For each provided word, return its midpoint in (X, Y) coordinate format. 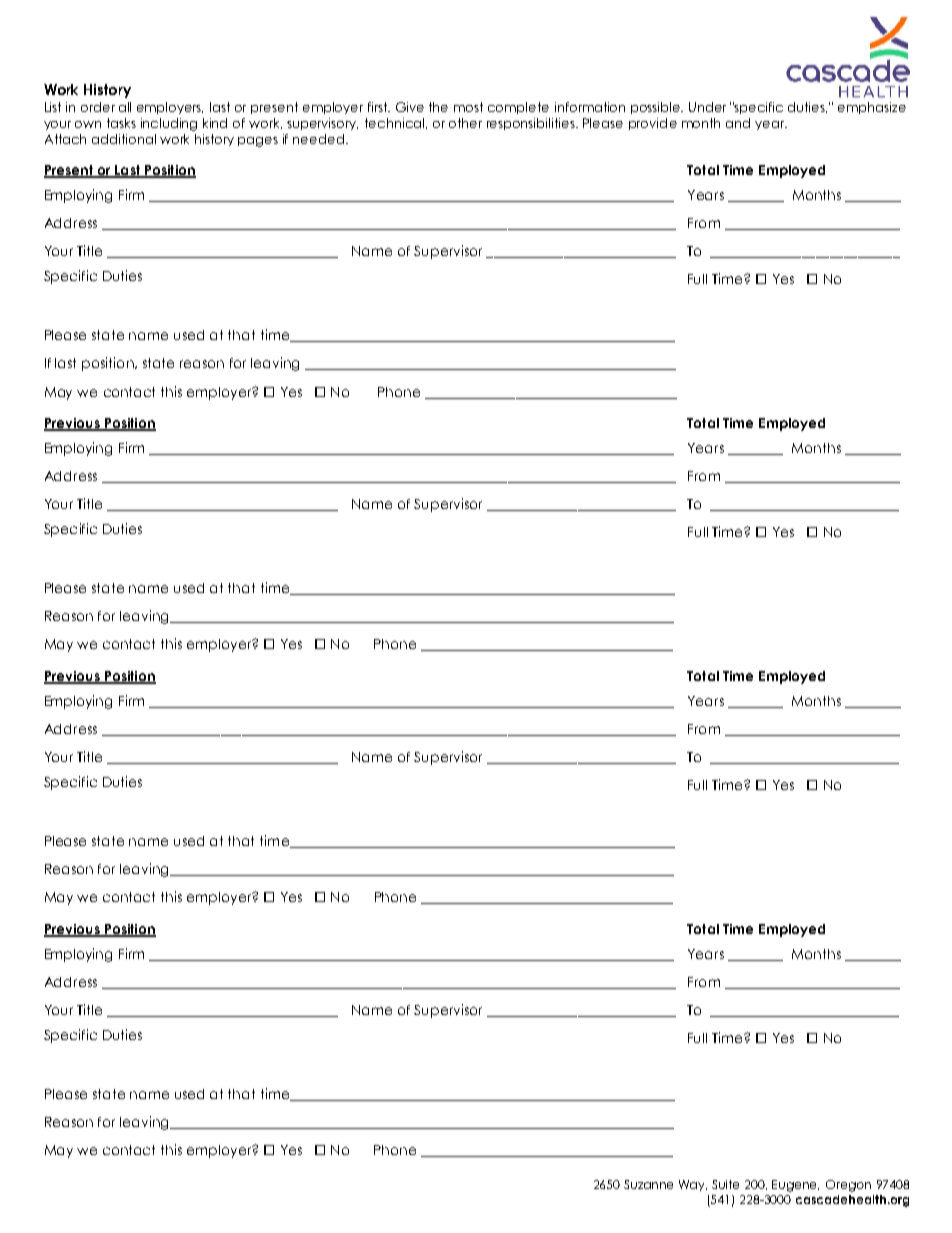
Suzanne (648, 1184)
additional (124, 139)
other (465, 123)
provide (653, 124)
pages (258, 142)
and (738, 123)
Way (693, 1185)
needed (320, 139)
